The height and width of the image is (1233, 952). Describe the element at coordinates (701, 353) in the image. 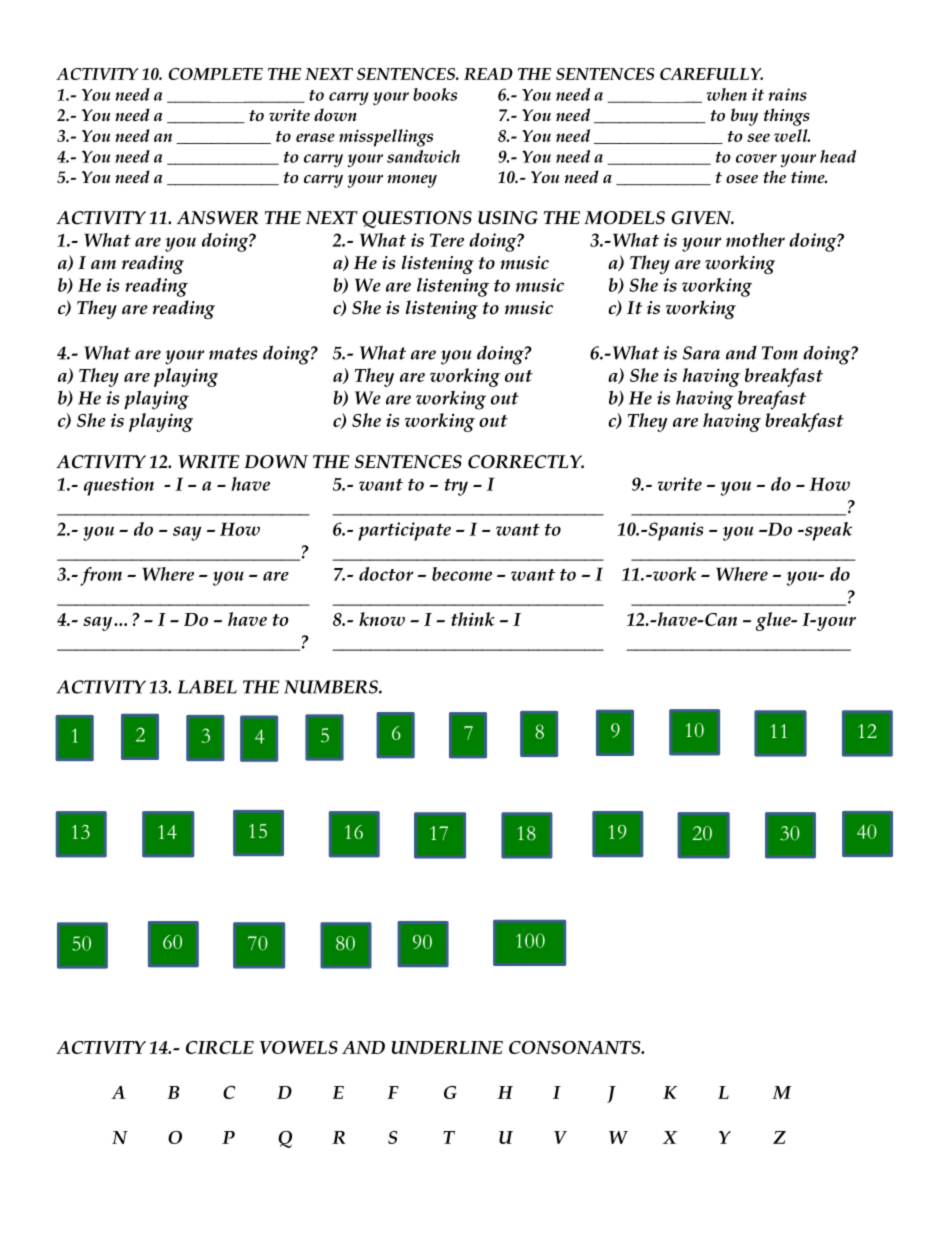

I see `Sara` at that location.
